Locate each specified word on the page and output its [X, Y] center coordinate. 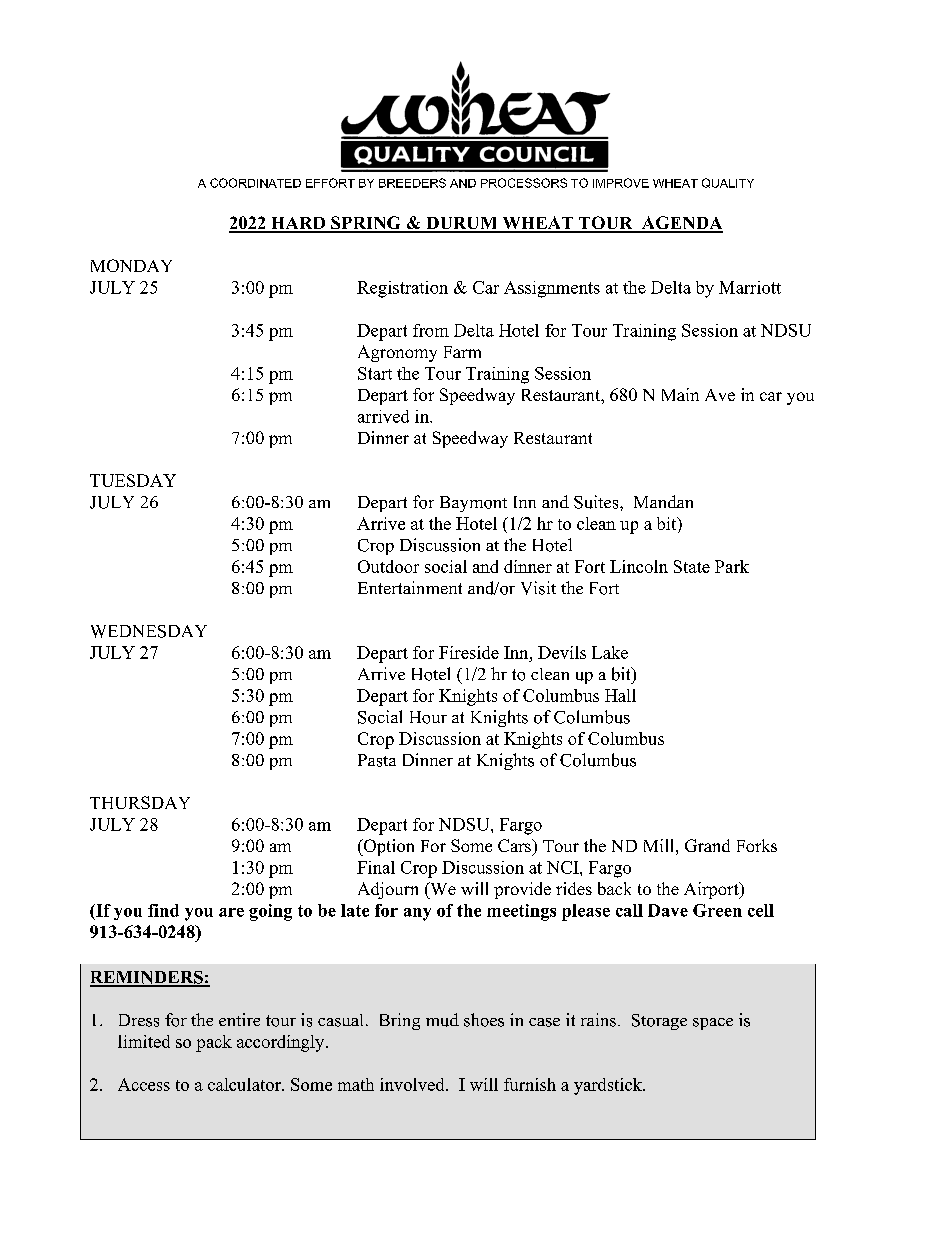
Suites [597, 502]
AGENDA [681, 224]
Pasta [377, 760]
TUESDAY [133, 480]
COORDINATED [255, 183]
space [713, 1024]
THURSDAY [140, 802]
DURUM [462, 224]
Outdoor [388, 566]
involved [413, 1084]
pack [214, 1043]
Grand [707, 845]
